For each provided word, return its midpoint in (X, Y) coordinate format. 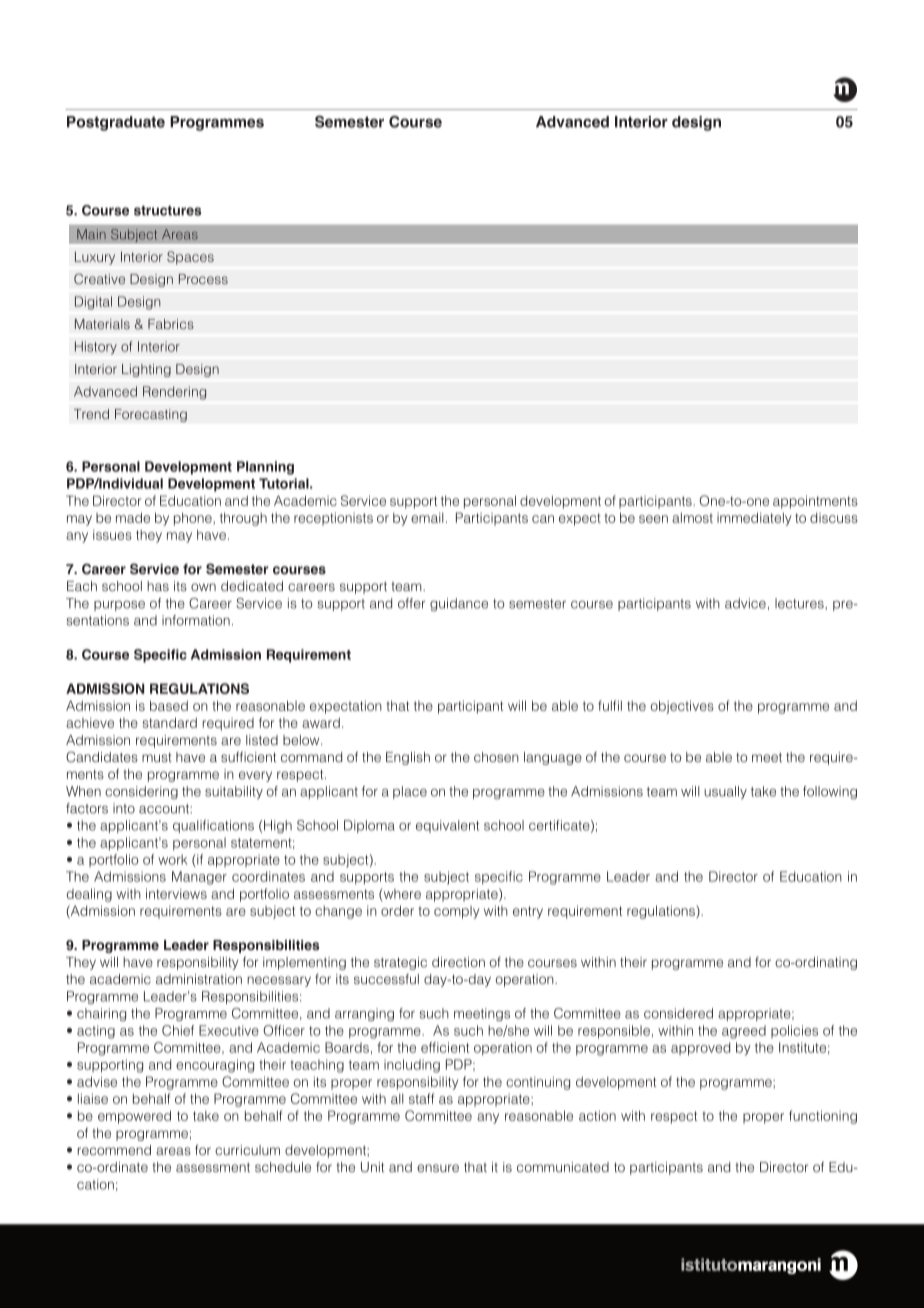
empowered (134, 1117)
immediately (754, 519)
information (196, 620)
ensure (438, 1168)
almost (692, 517)
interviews (176, 893)
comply (456, 912)
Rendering (174, 393)
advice (745, 603)
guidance (459, 604)
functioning (823, 1117)
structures (167, 211)
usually (725, 792)
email (427, 518)
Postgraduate (116, 123)
